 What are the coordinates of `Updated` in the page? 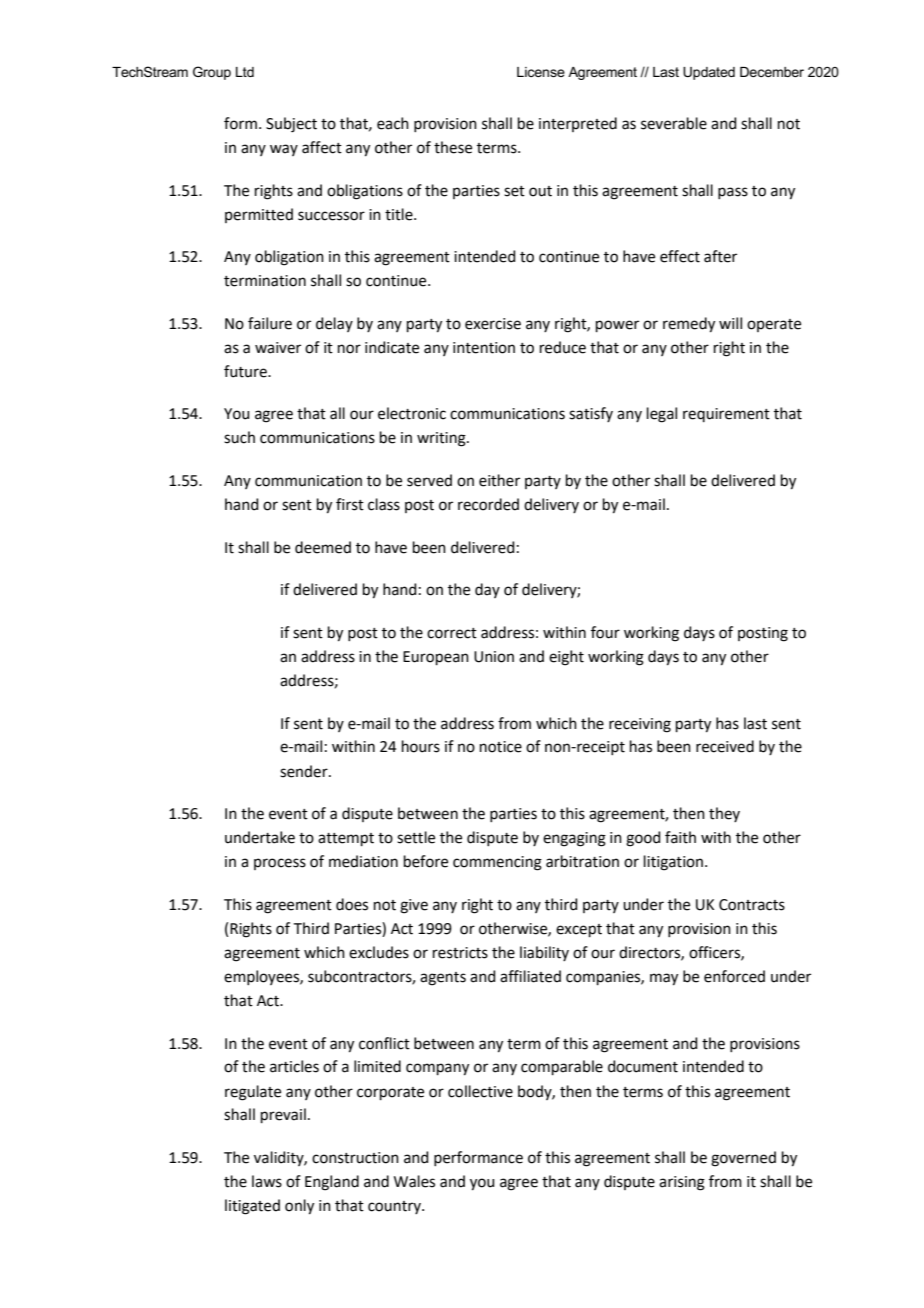 It's located at (709, 73).
